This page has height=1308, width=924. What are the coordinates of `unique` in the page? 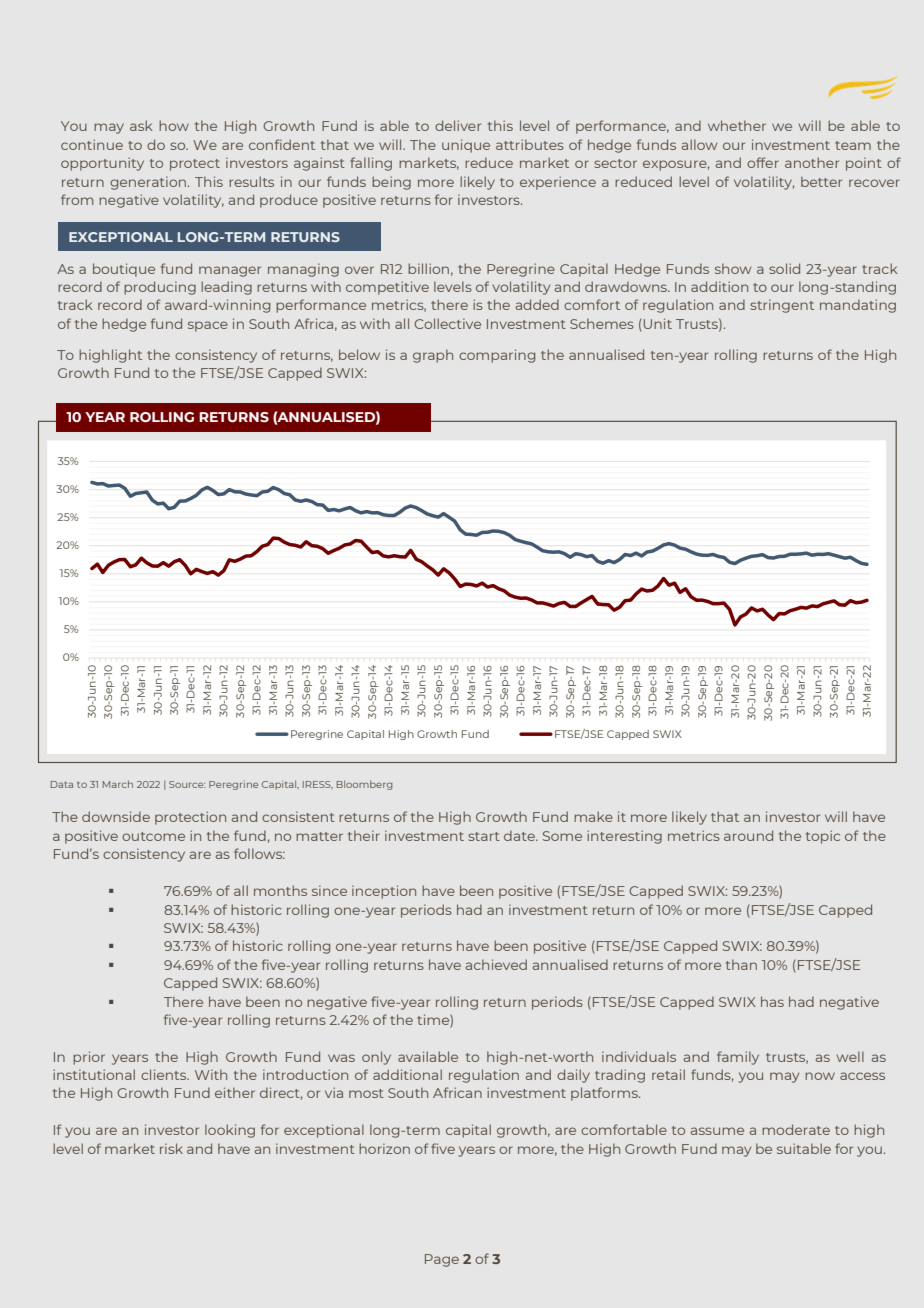 It's located at (466, 146).
